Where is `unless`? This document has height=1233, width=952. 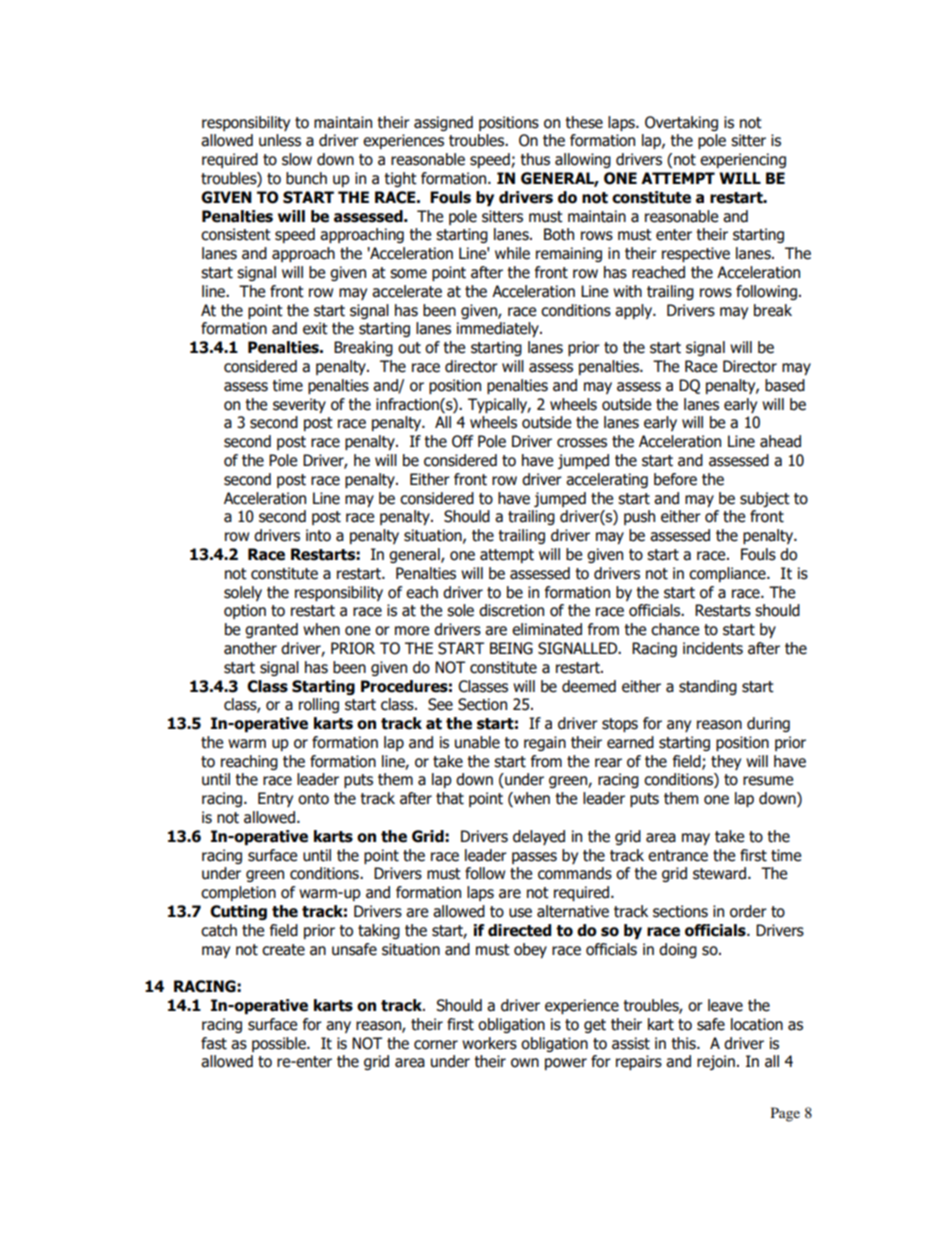
unless is located at coordinates (280, 140).
